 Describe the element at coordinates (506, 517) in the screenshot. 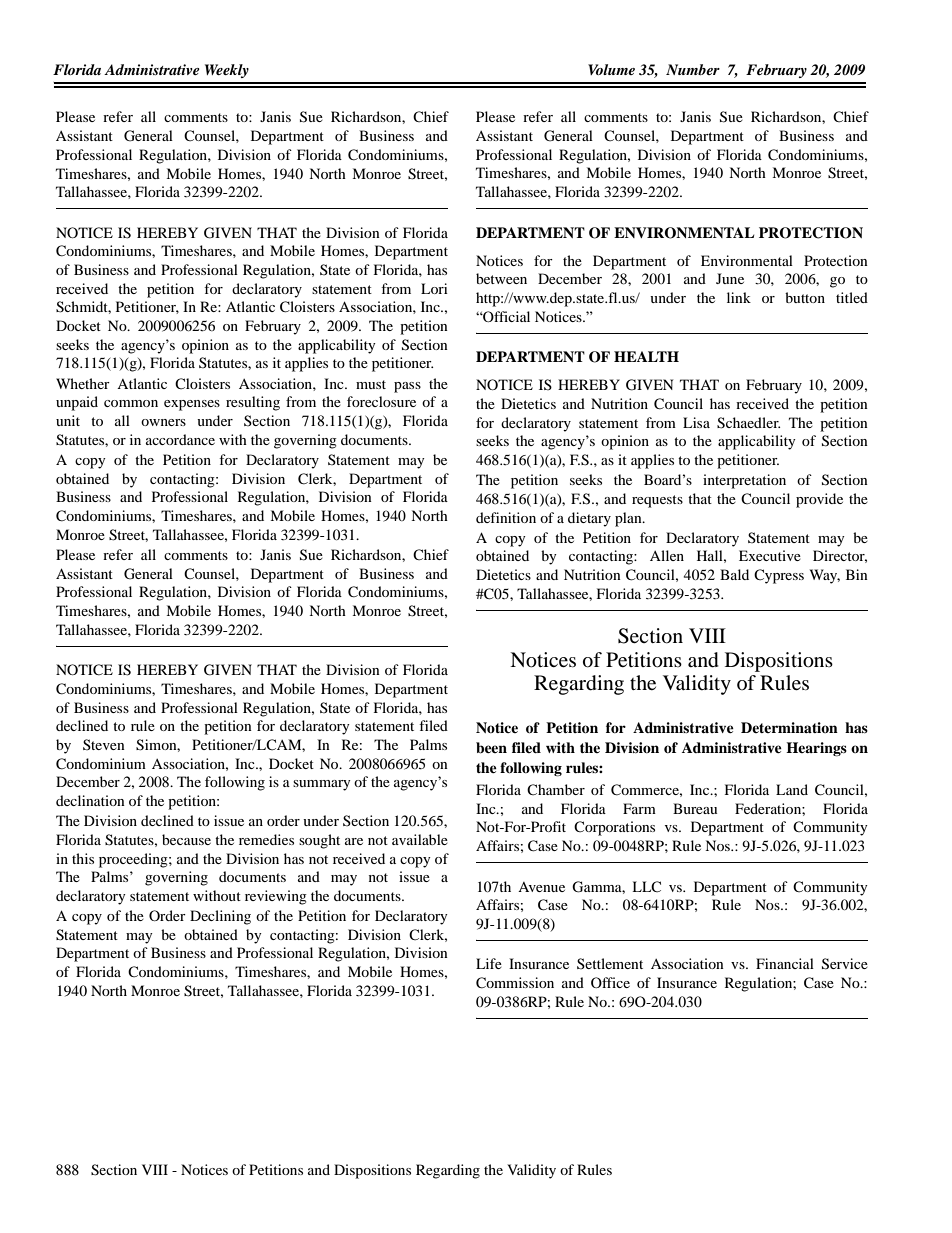

I see `definition` at that location.
